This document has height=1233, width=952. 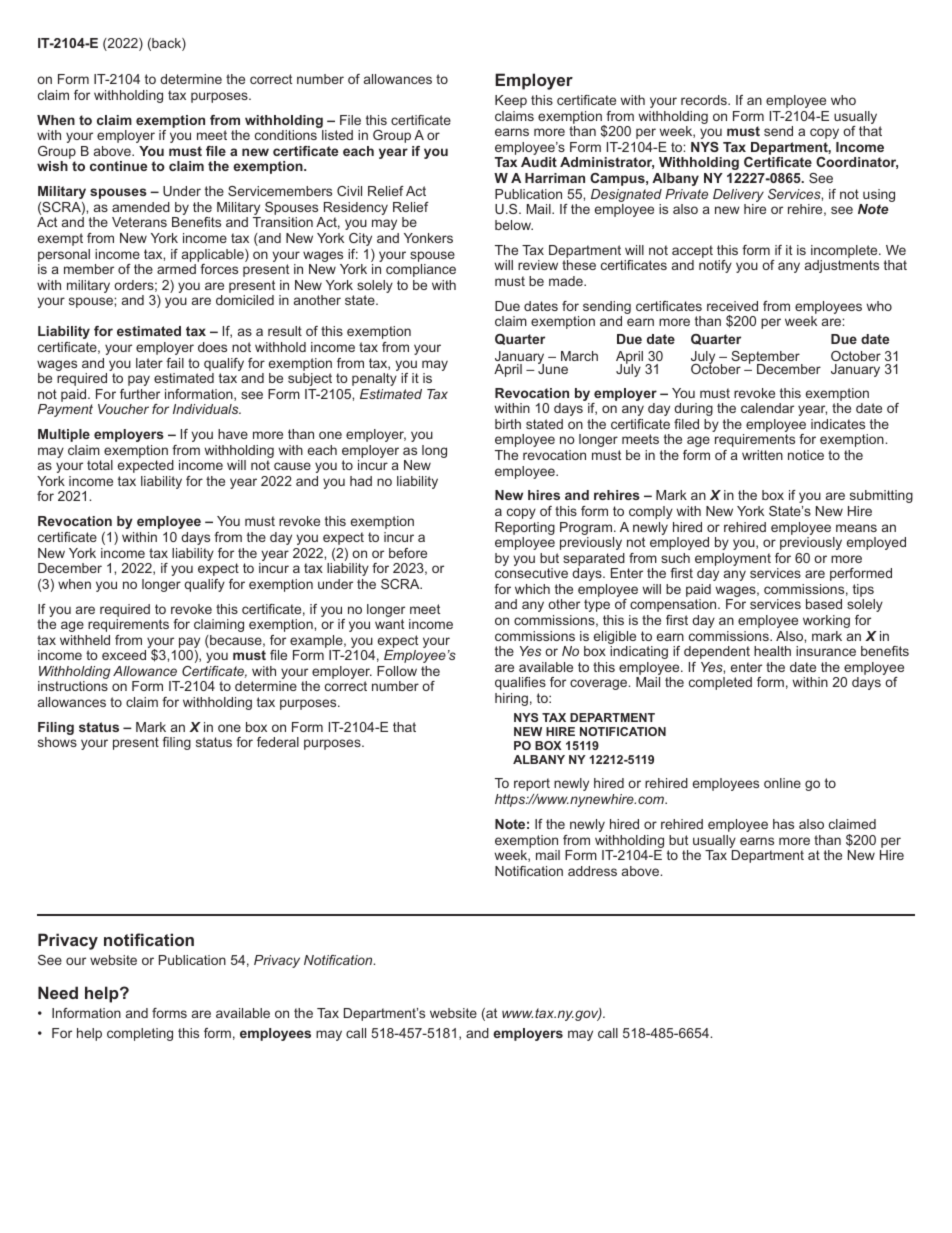 What do you see at coordinates (73, 686) in the document?
I see `instructions` at bounding box center [73, 686].
